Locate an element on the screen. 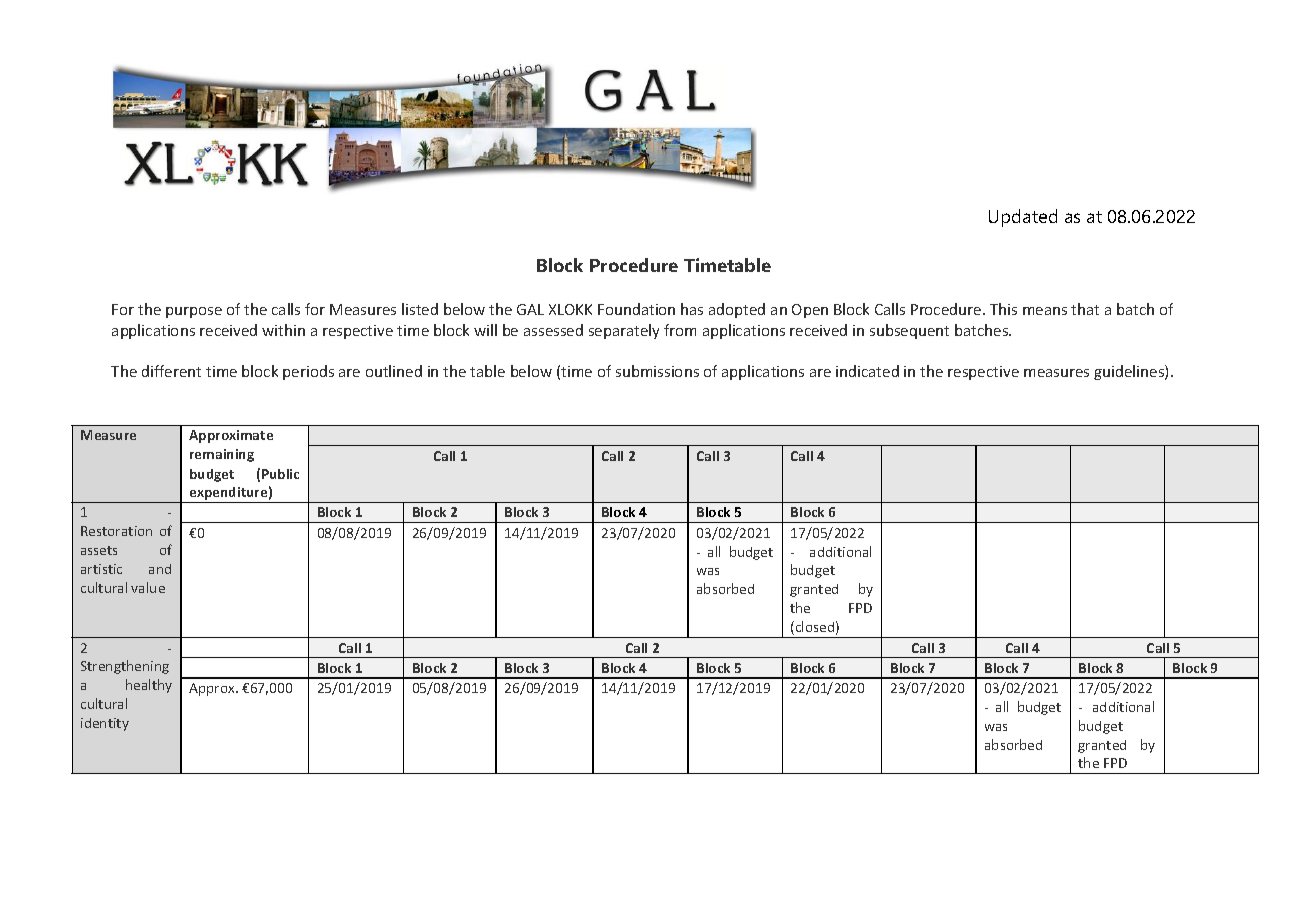  different is located at coordinates (171, 371).
